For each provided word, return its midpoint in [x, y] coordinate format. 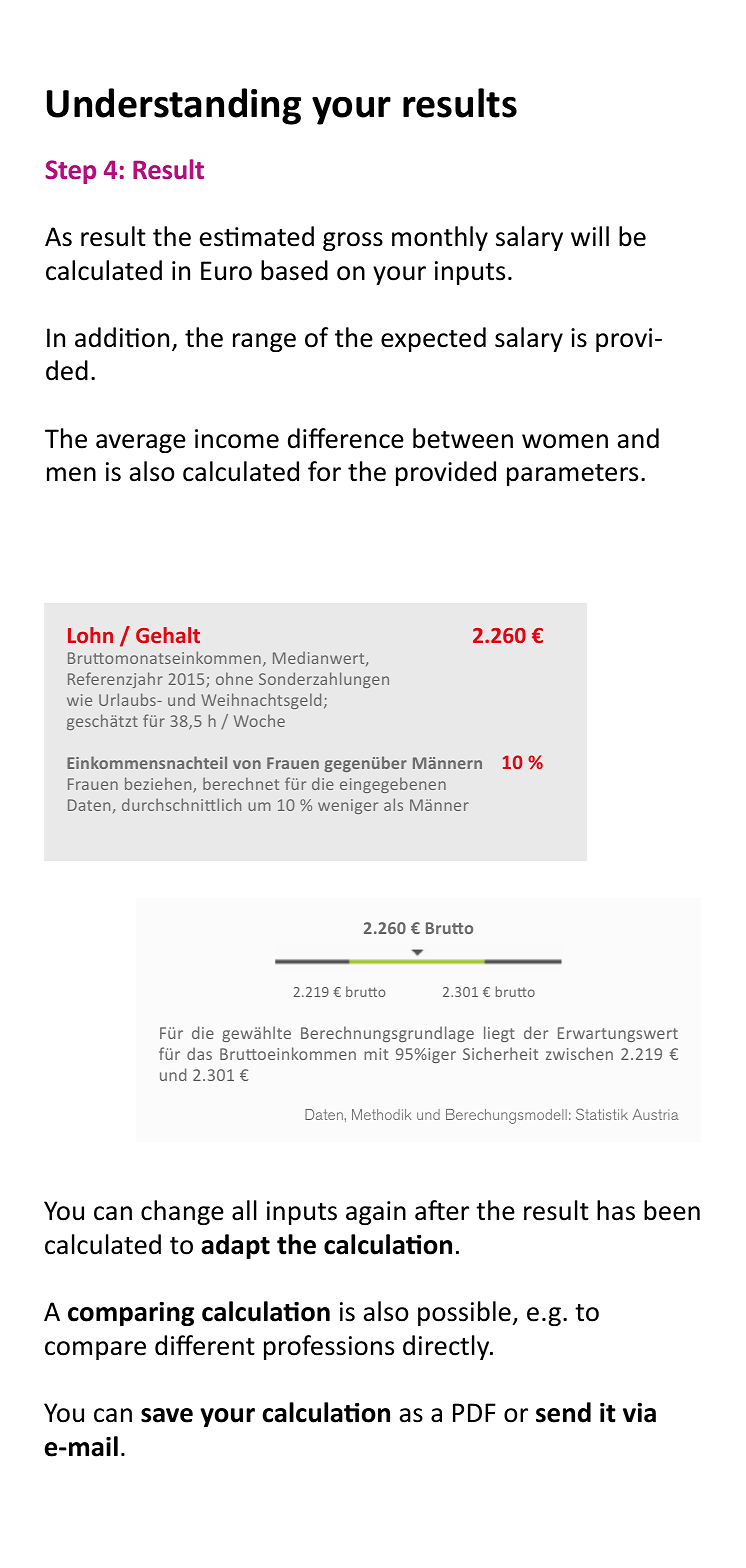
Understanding [174, 106]
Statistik [602, 1114]
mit [376, 1054]
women [565, 441]
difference [346, 438]
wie [79, 700]
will [590, 236]
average [141, 443]
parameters [572, 475]
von [247, 764]
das [199, 1053]
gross [353, 241]
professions [329, 1347]
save [167, 1415]
